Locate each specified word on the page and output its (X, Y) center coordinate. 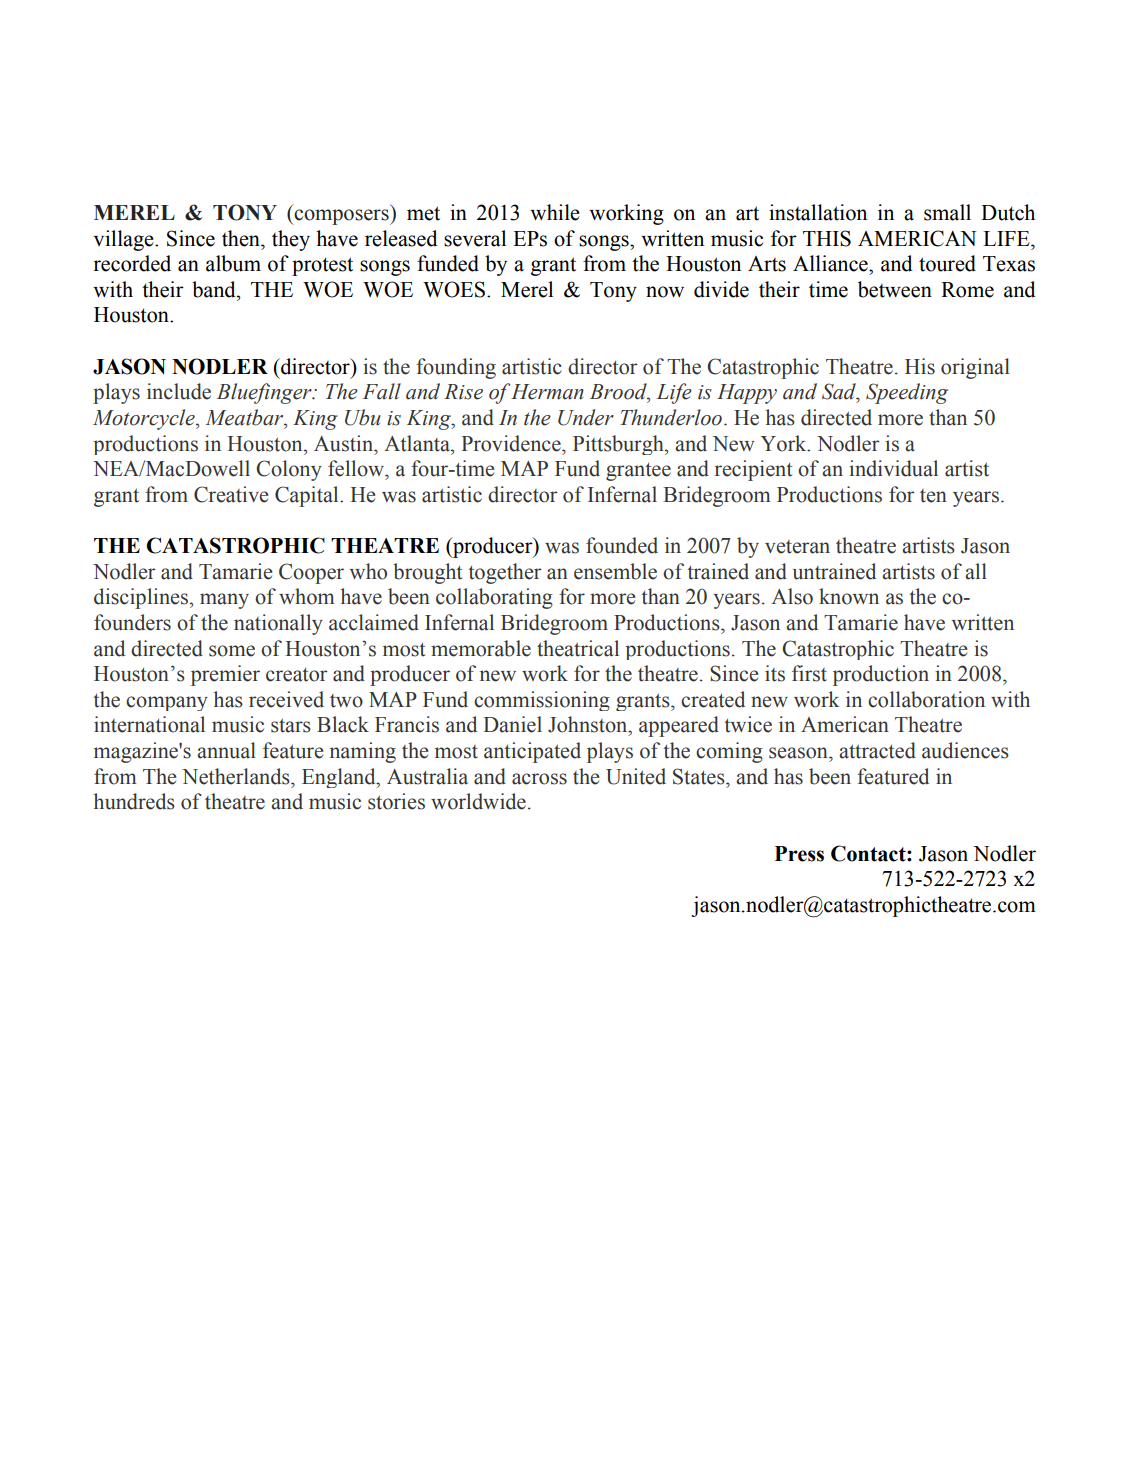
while (555, 212)
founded (622, 545)
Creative (231, 494)
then (242, 238)
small (947, 212)
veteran (797, 547)
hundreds (134, 801)
